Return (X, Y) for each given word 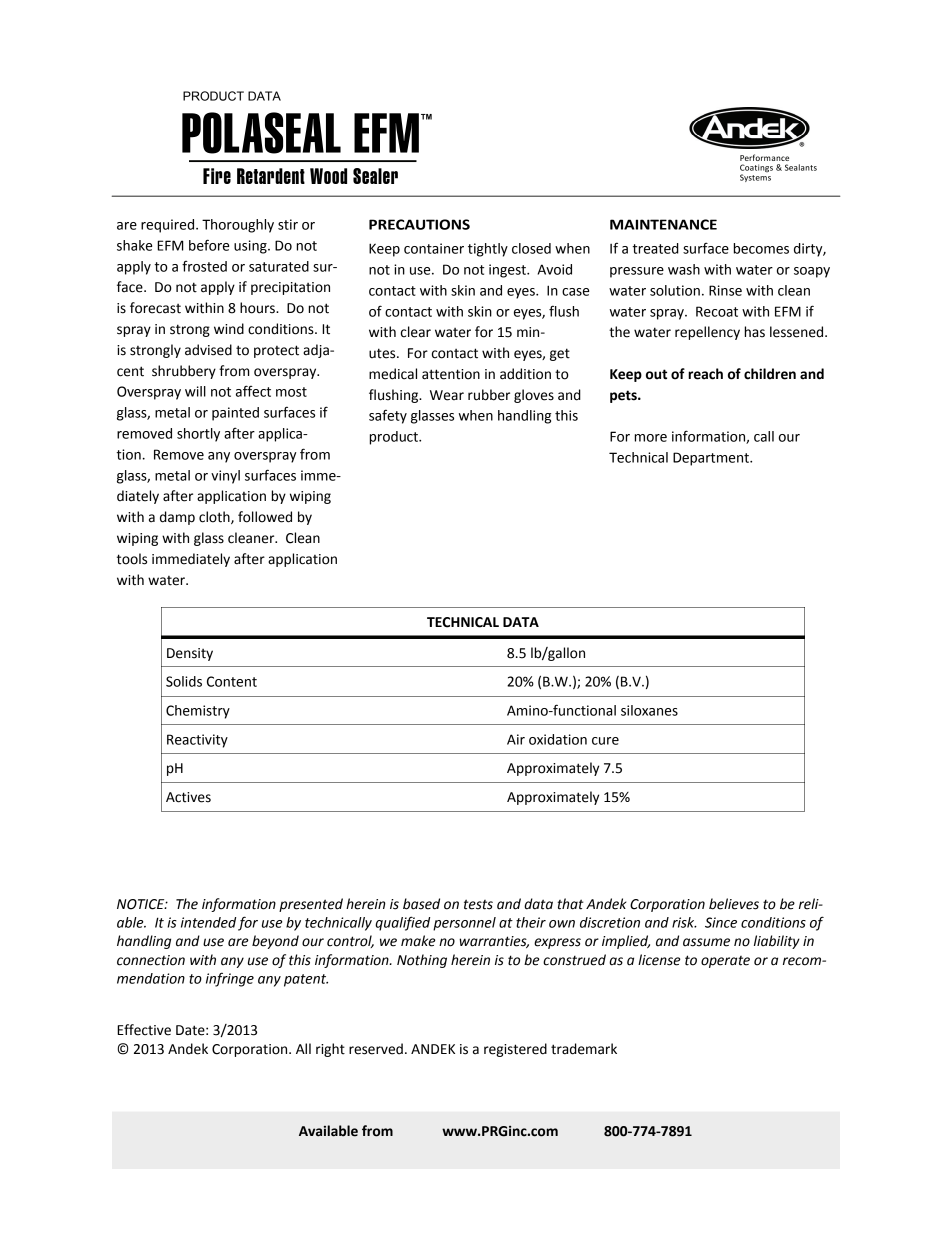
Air (516, 739)
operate (725, 962)
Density (190, 654)
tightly (488, 250)
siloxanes (649, 710)
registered (515, 1050)
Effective (144, 1030)
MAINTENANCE (663, 224)
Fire (217, 176)
